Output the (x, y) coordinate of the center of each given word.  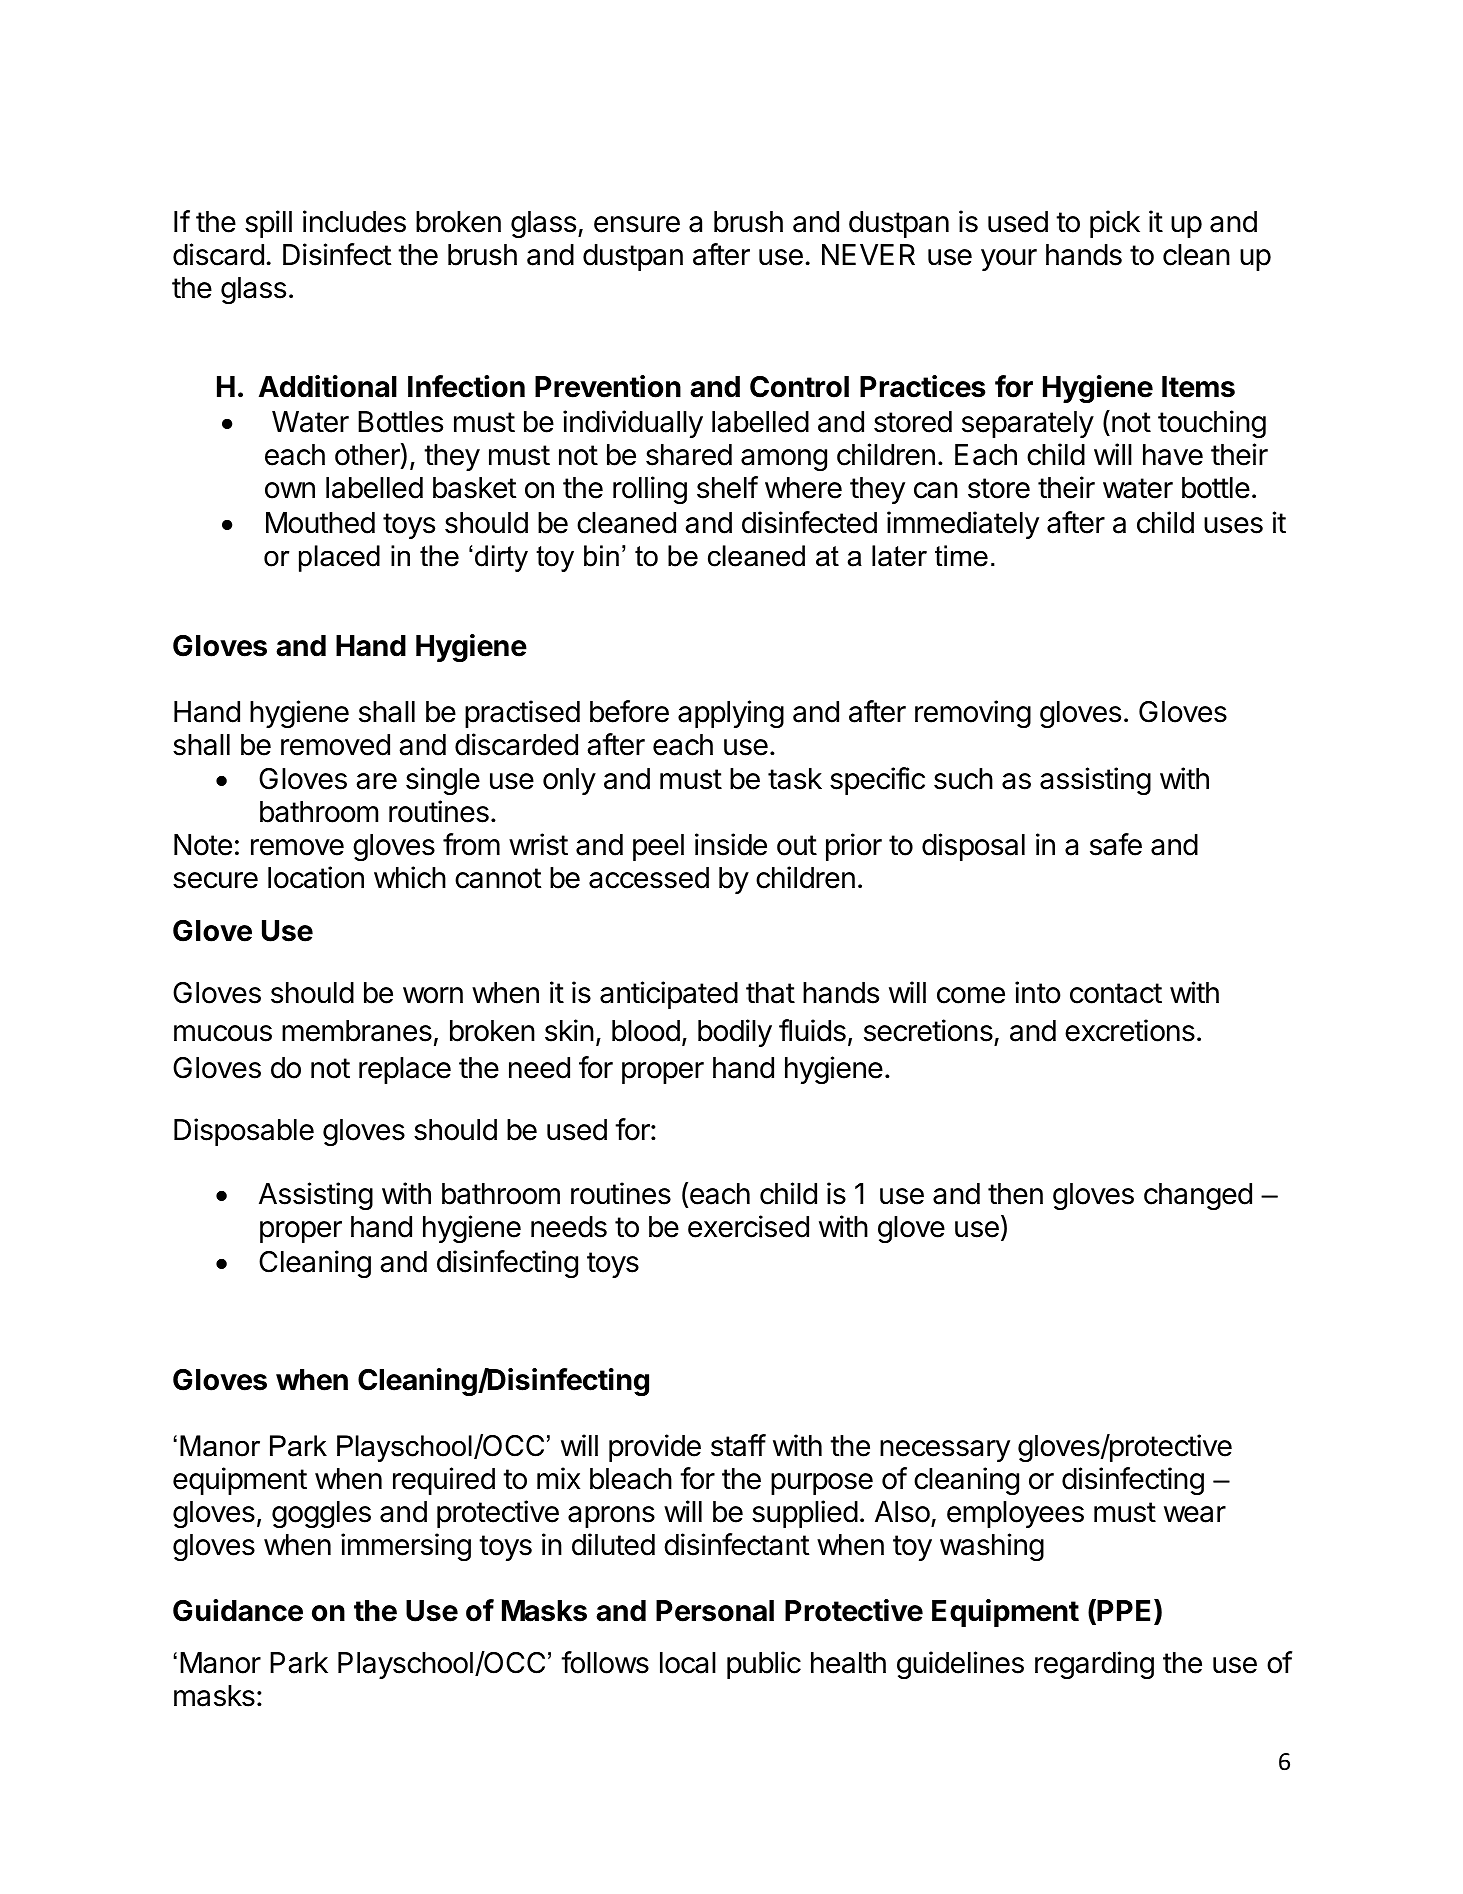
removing (973, 714)
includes (354, 221)
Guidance (238, 1610)
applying (731, 714)
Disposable (244, 1132)
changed (1198, 1196)
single (443, 781)
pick (1115, 224)
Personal (715, 1611)
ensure (637, 224)
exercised (748, 1226)
